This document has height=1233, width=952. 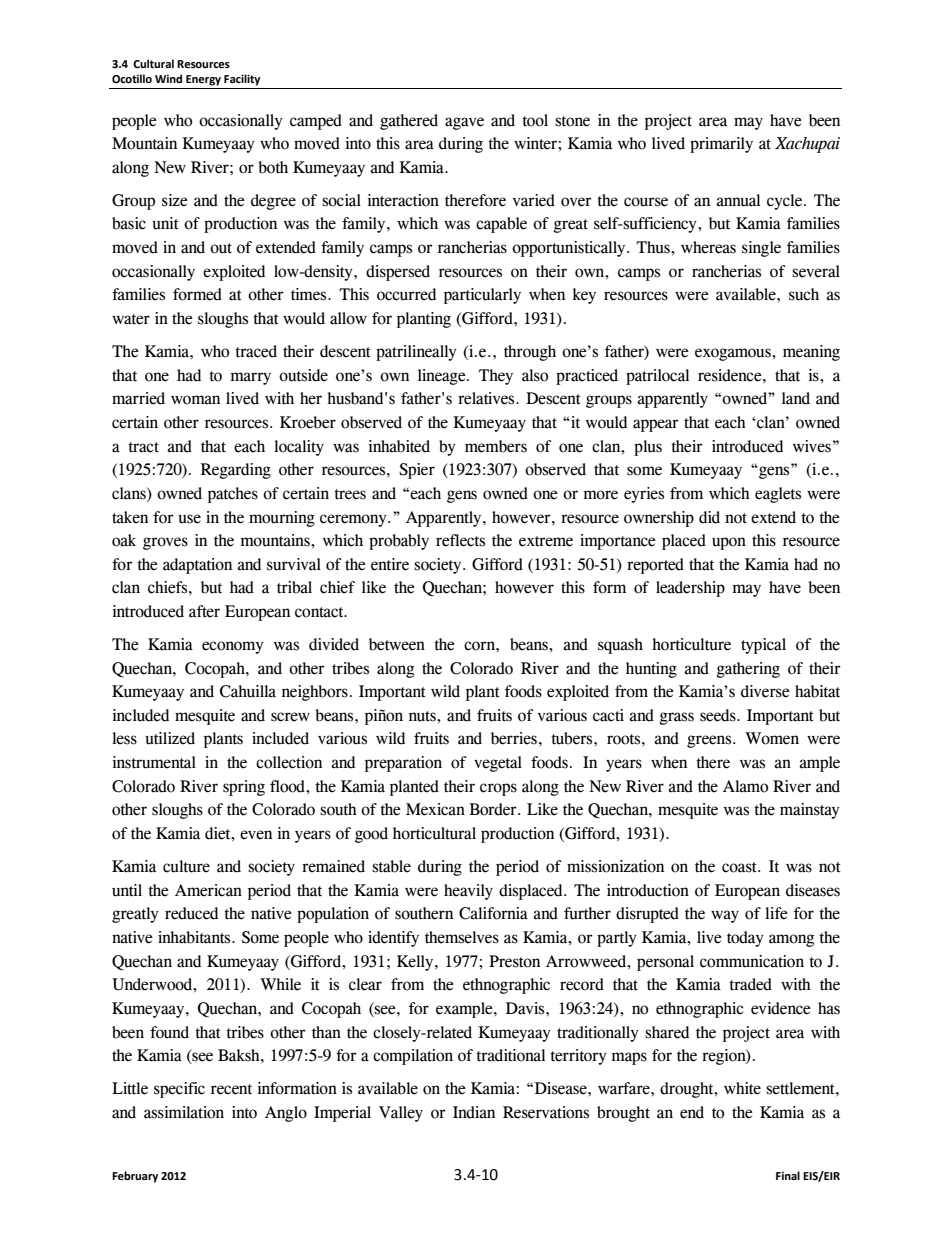 I want to click on assimilation, so click(x=184, y=1112).
